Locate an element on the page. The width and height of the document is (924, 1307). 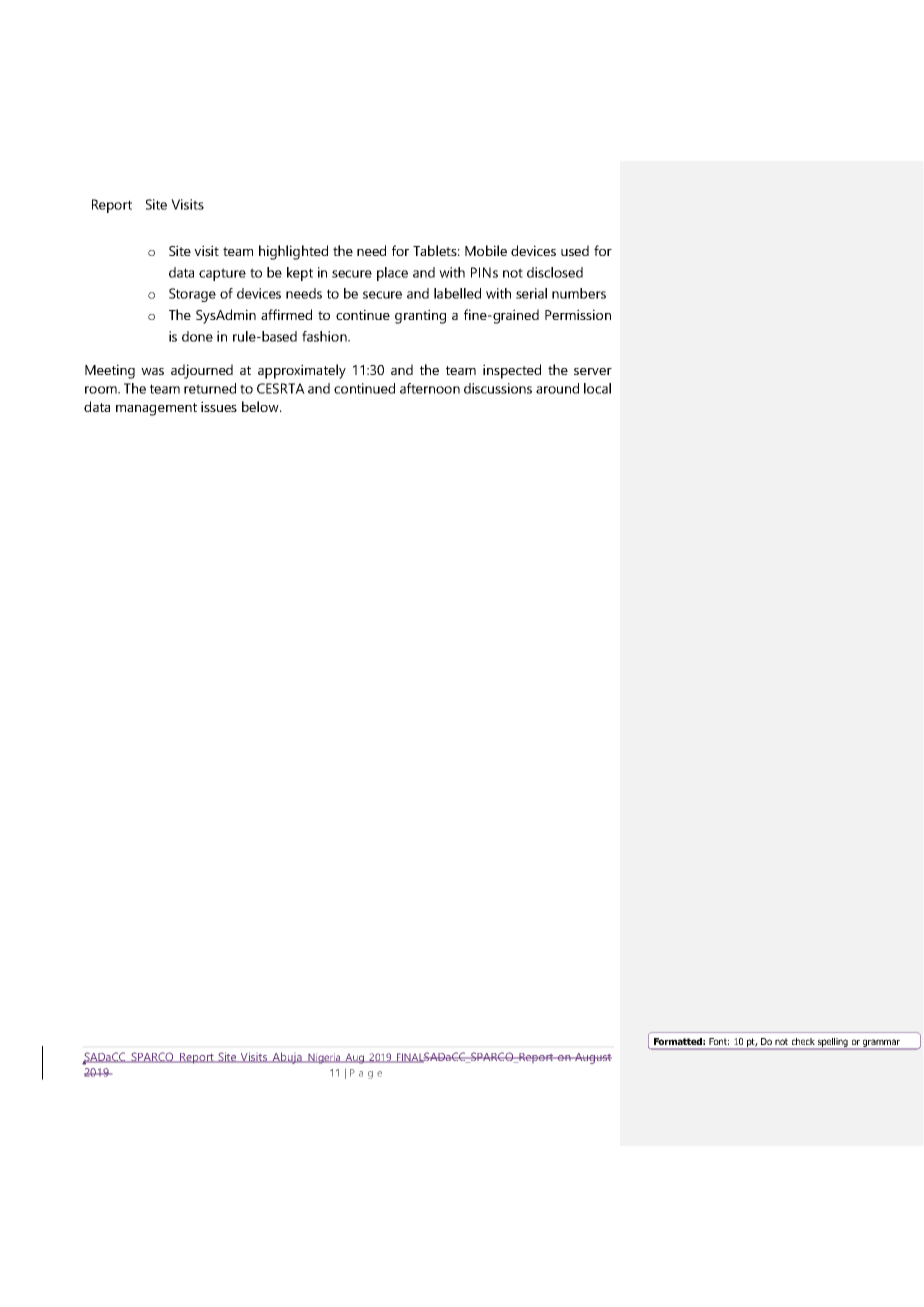
Mobile is located at coordinates (486, 250).
